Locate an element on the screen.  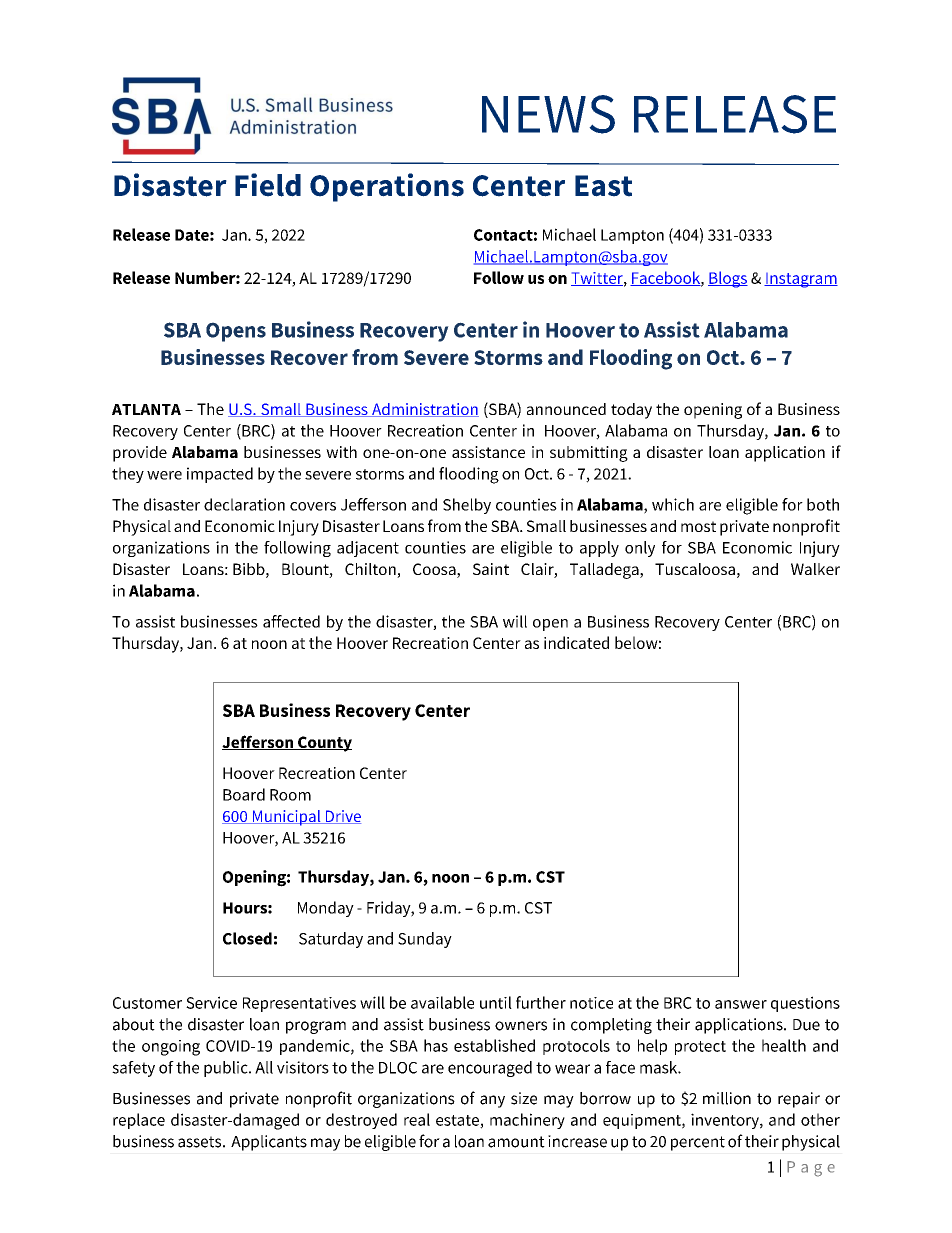
any is located at coordinates (492, 1101).
